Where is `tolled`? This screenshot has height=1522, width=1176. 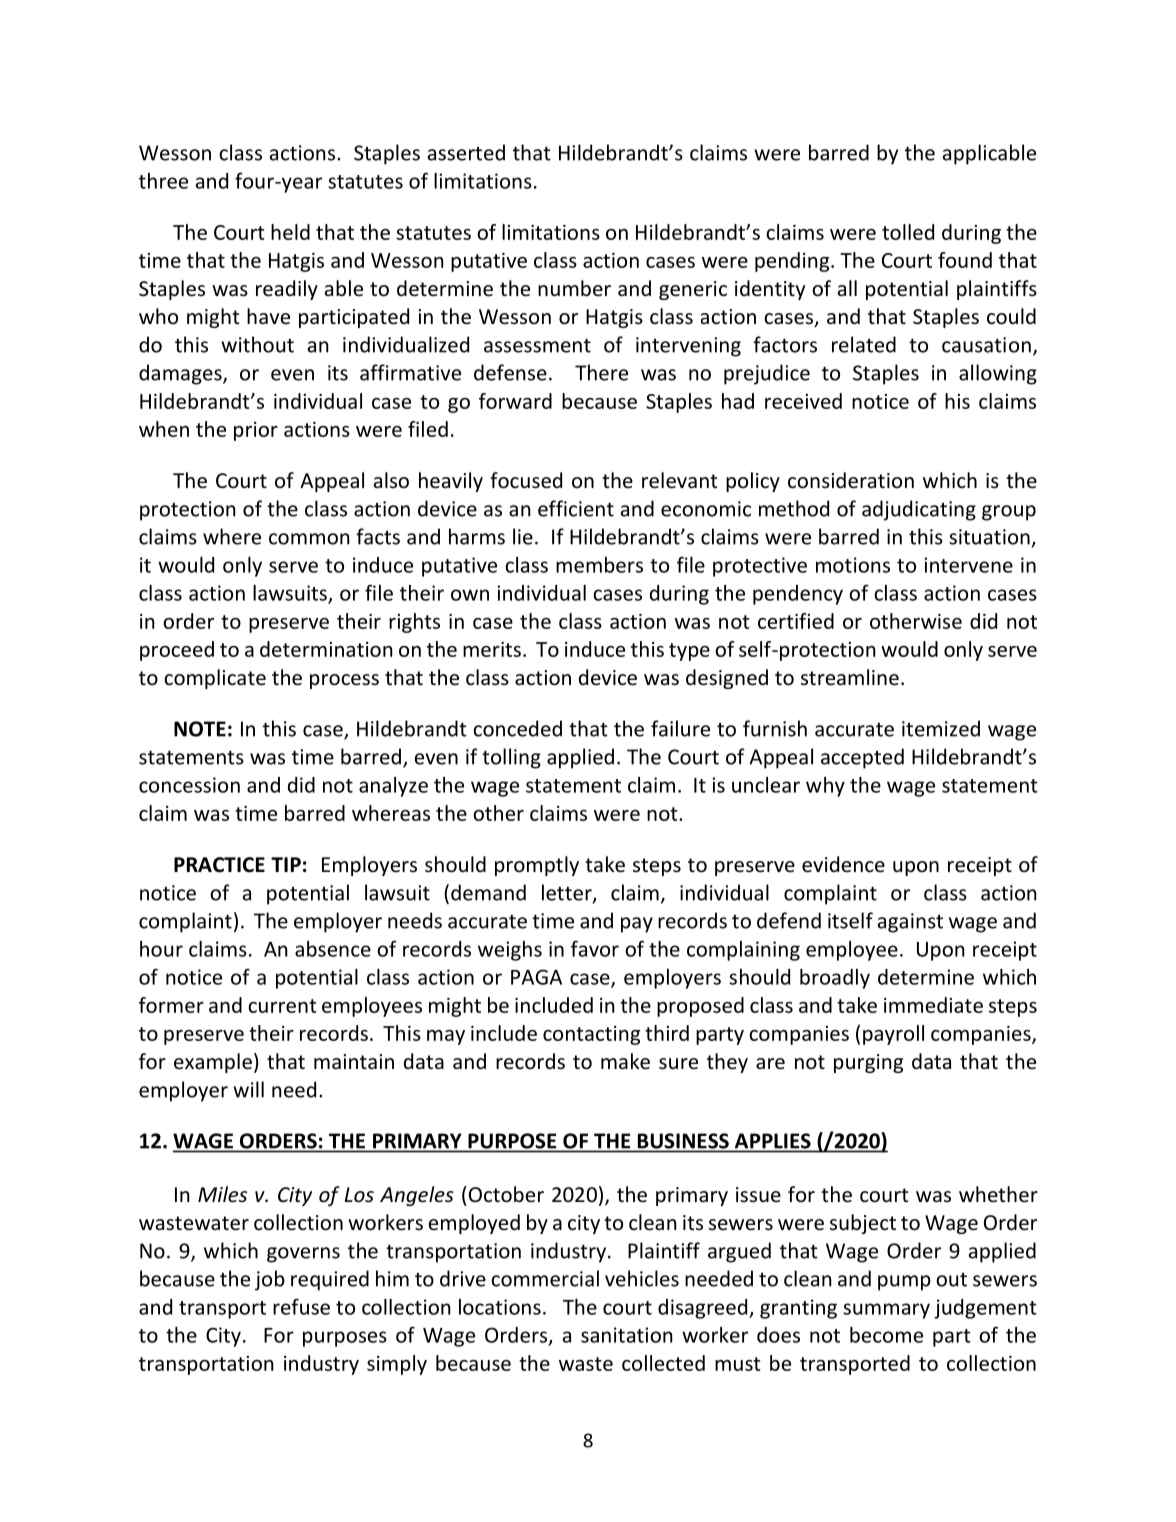
tolled is located at coordinates (908, 232).
